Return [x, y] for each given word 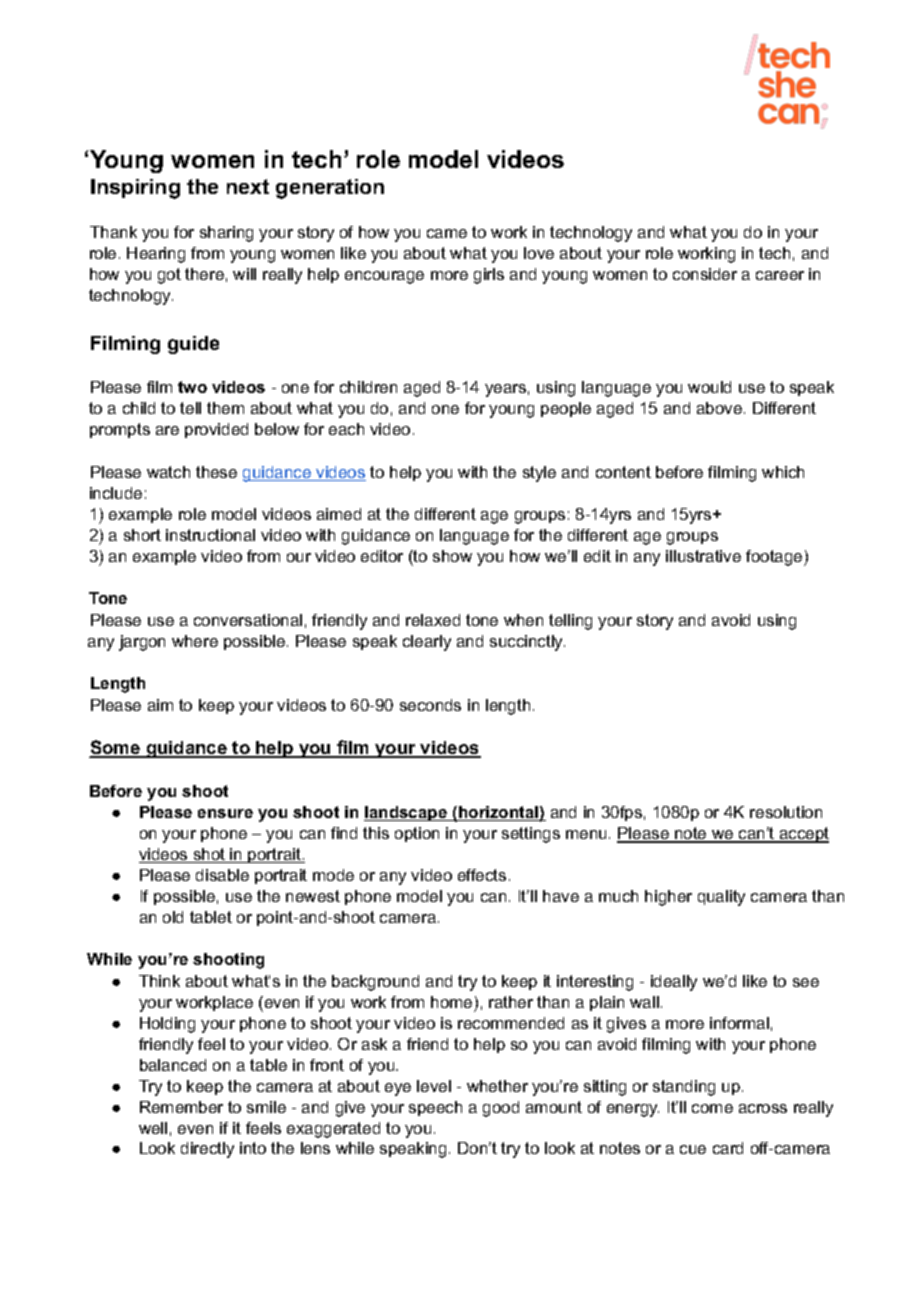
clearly [427, 643]
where [195, 641]
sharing [226, 234]
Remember [181, 1107]
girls [489, 276]
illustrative [703, 556]
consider [705, 274]
